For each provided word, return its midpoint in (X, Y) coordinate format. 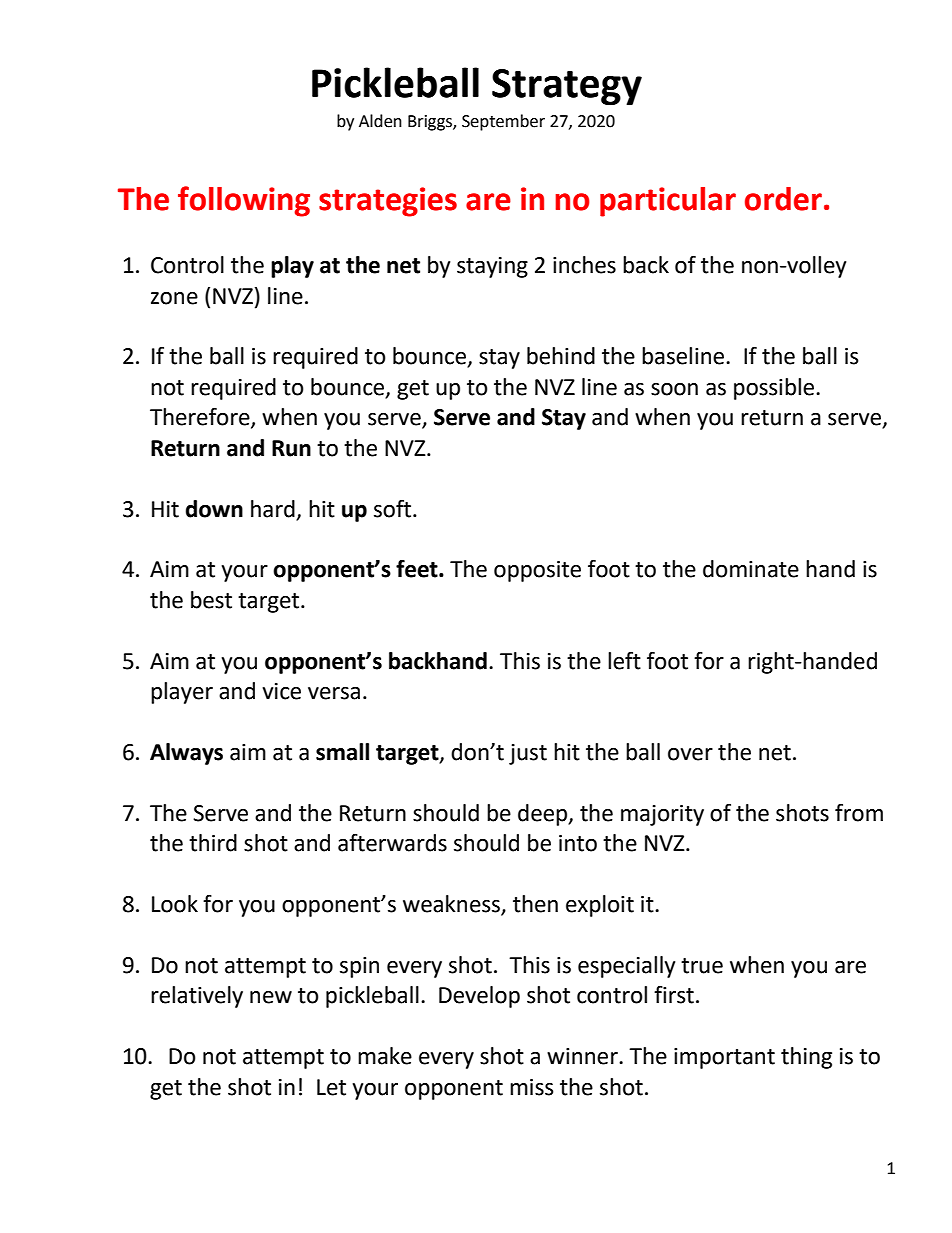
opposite (537, 571)
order (783, 199)
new (271, 997)
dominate (751, 569)
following (244, 201)
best (211, 600)
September (503, 122)
